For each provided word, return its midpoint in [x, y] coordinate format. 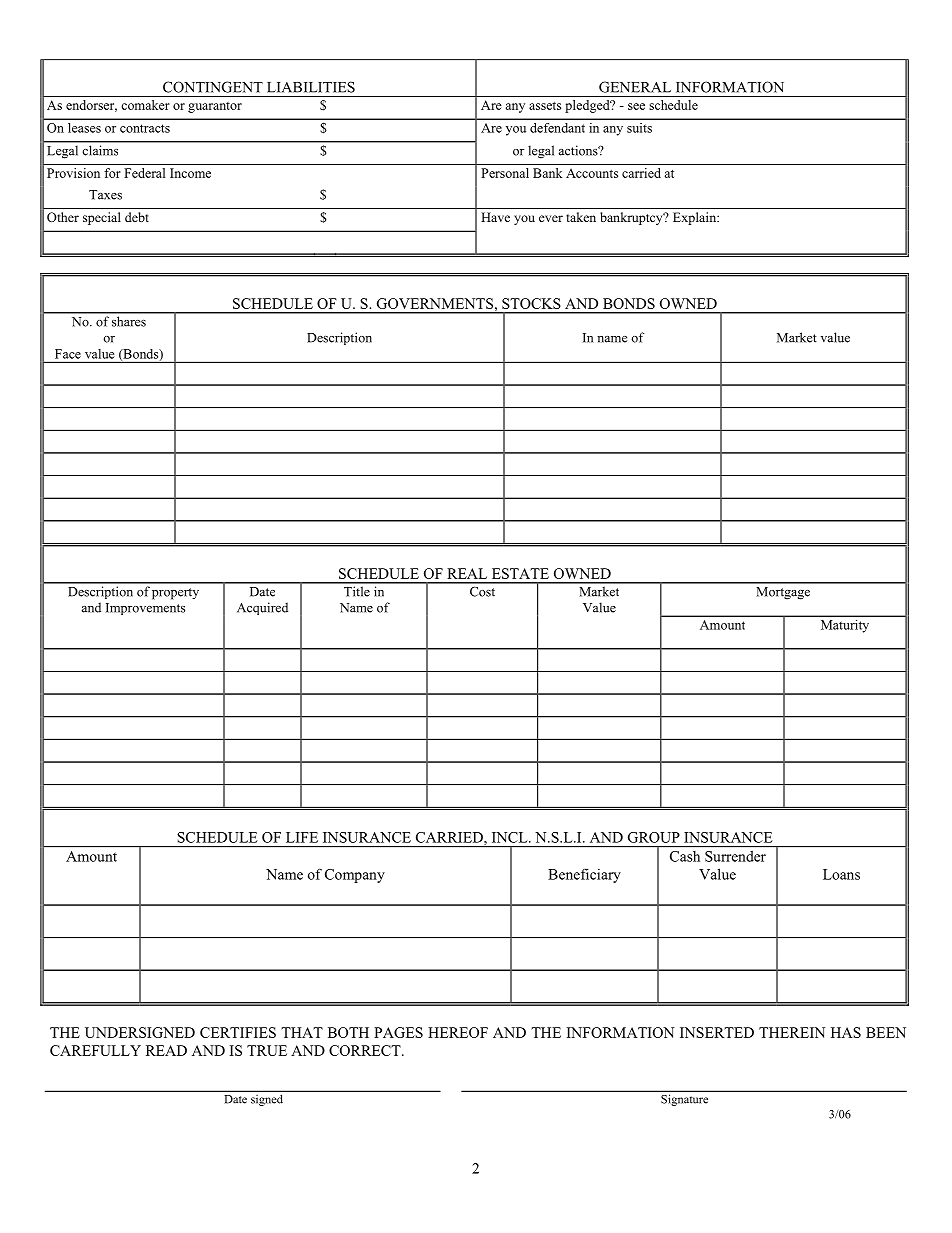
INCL [511, 837]
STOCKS [531, 303]
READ [166, 1050]
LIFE [302, 837]
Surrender [735, 856]
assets [545, 105]
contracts [145, 128]
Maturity [845, 626]
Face [68, 354]
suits [639, 128]
